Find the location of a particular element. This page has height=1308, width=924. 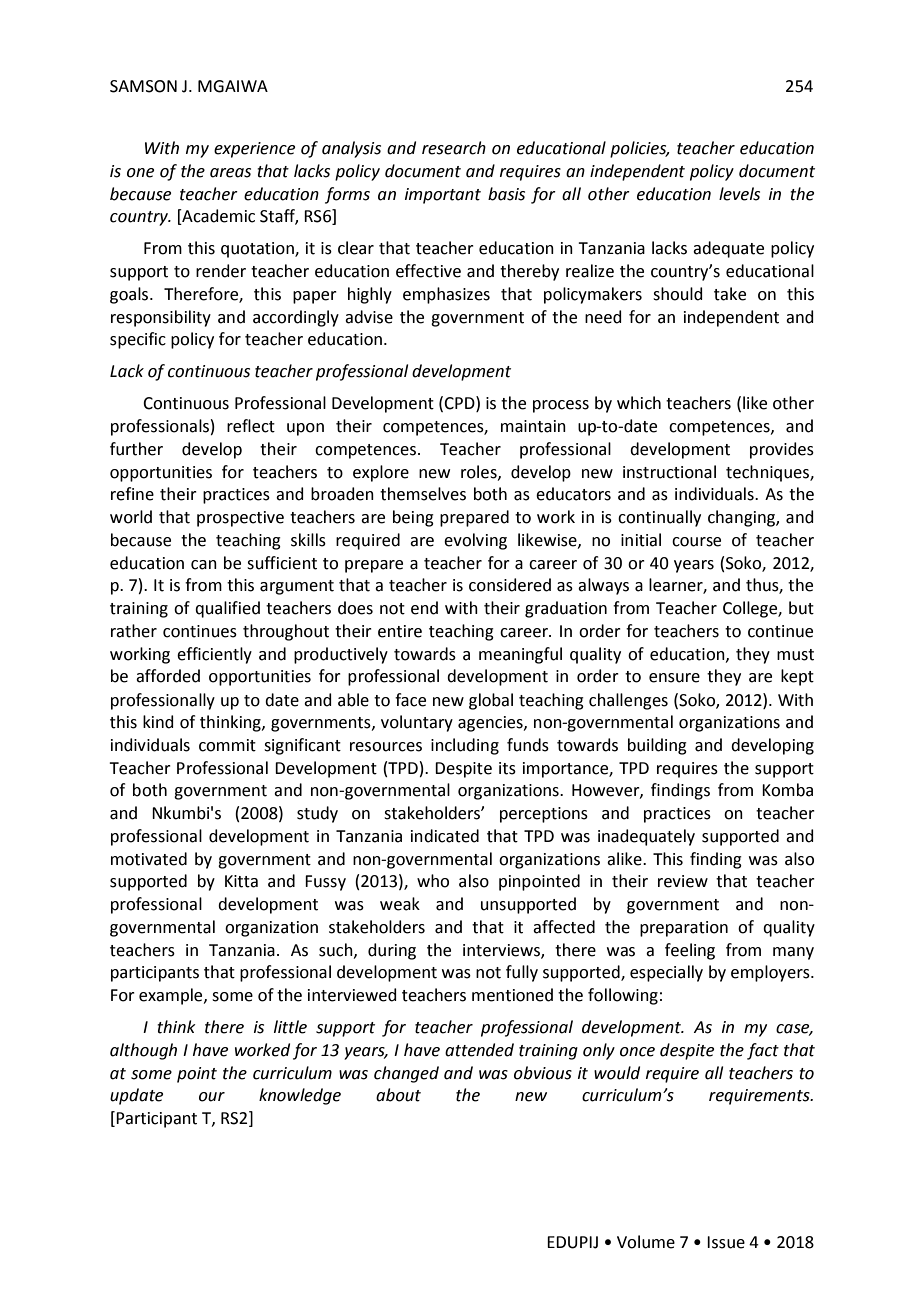

about is located at coordinates (398, 1095).
